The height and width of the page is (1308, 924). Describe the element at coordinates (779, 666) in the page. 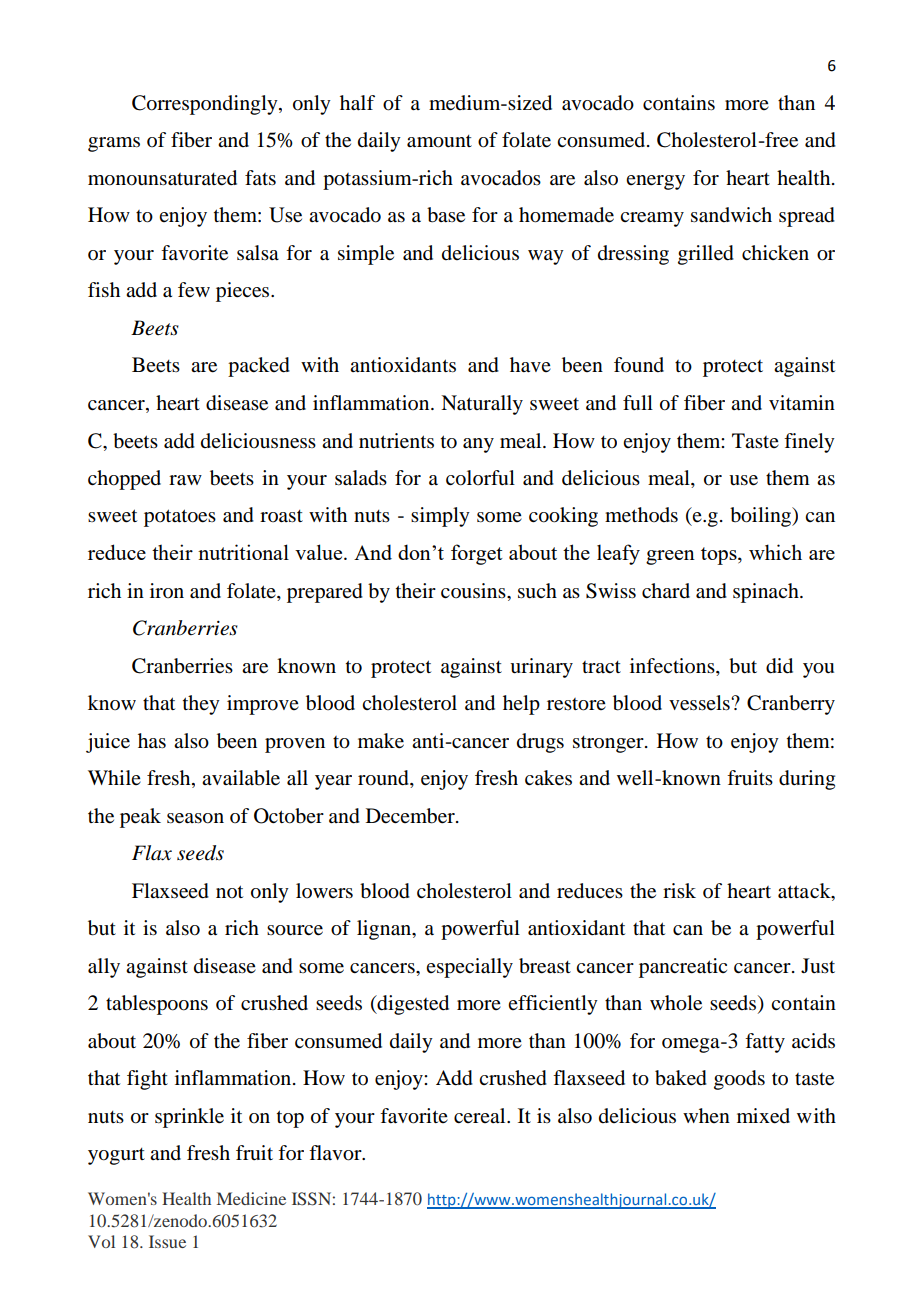

I see `did` at that location.
